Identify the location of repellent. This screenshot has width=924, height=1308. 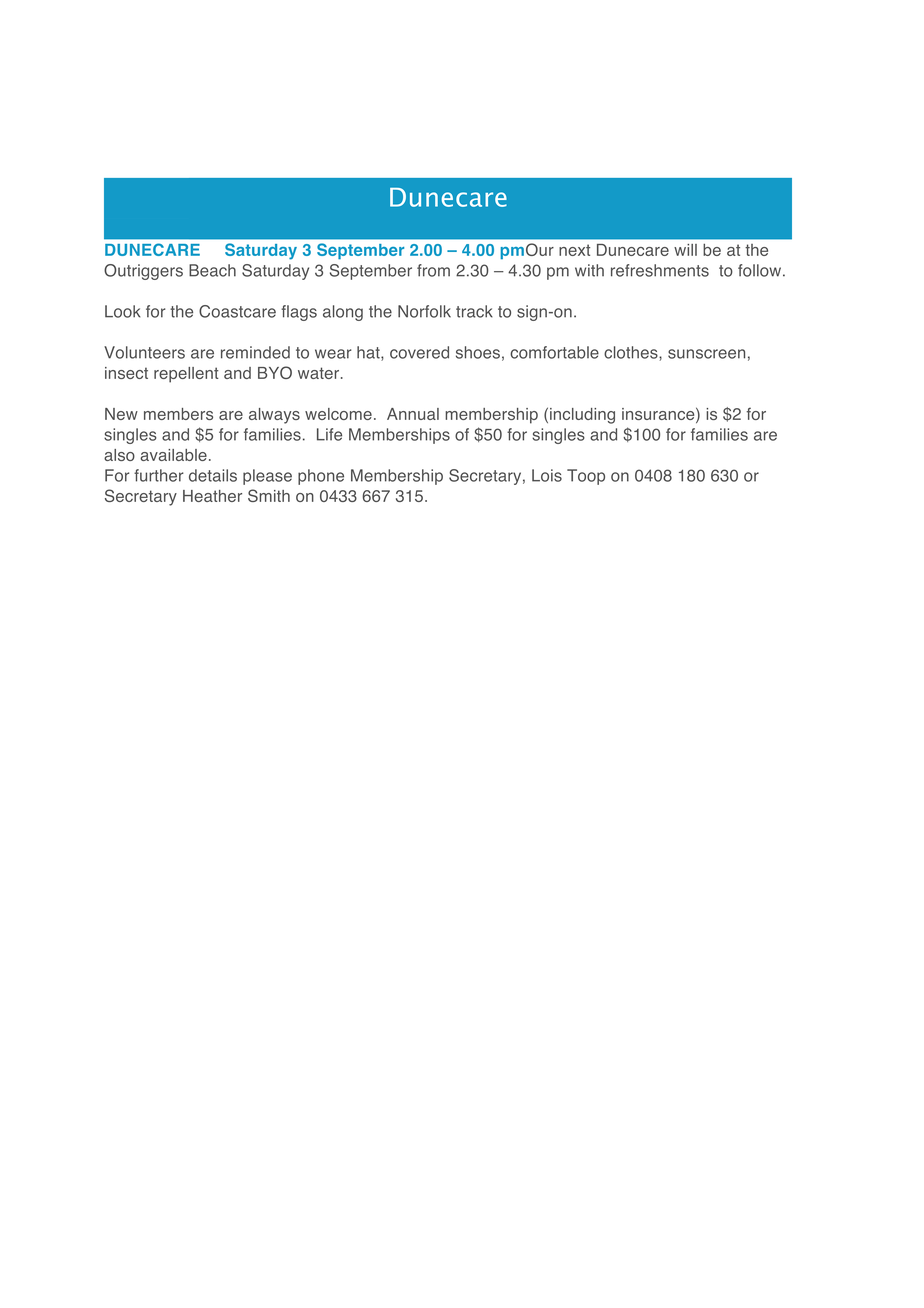
(186, 375).
